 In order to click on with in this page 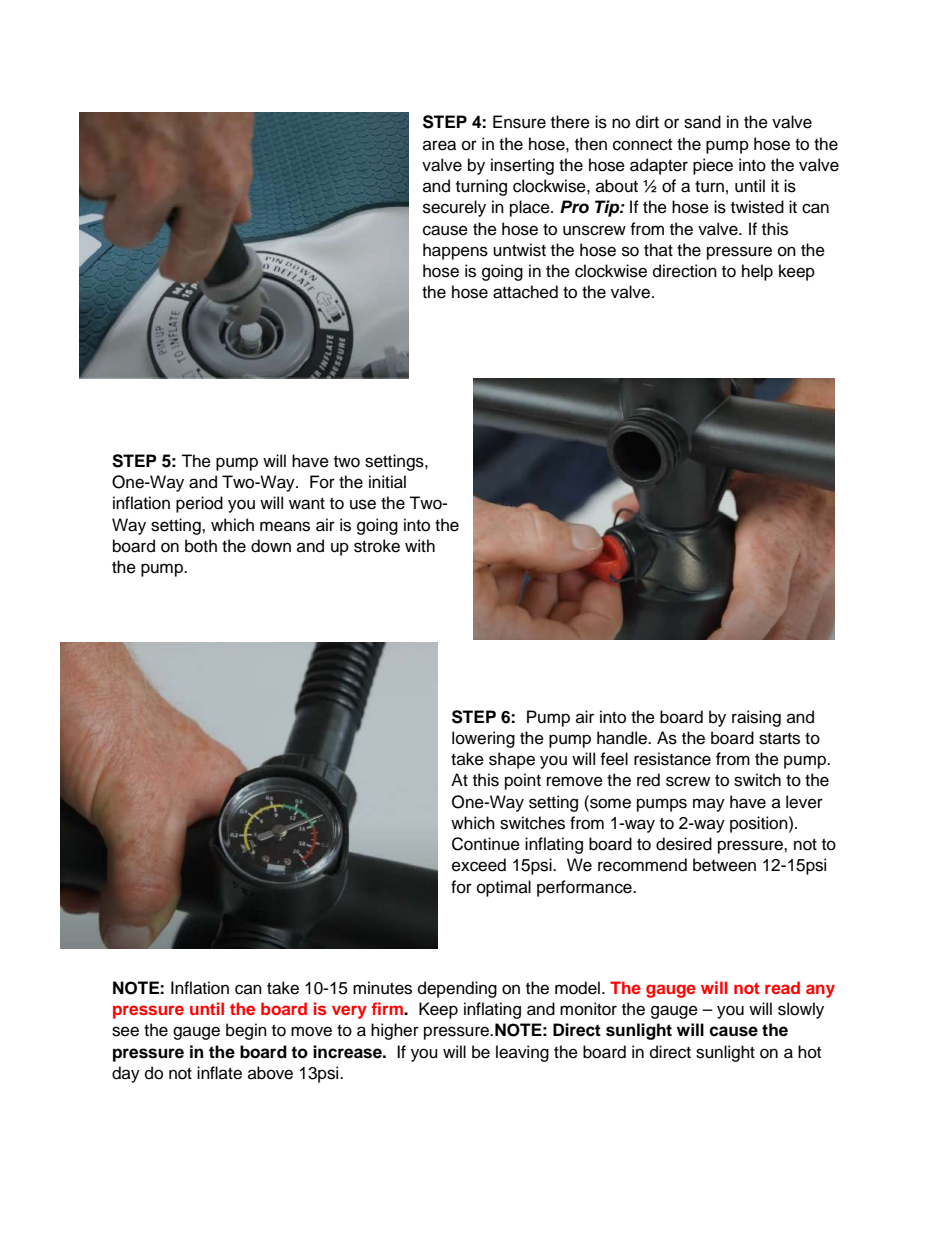, I will do `click(420, 545)`.
